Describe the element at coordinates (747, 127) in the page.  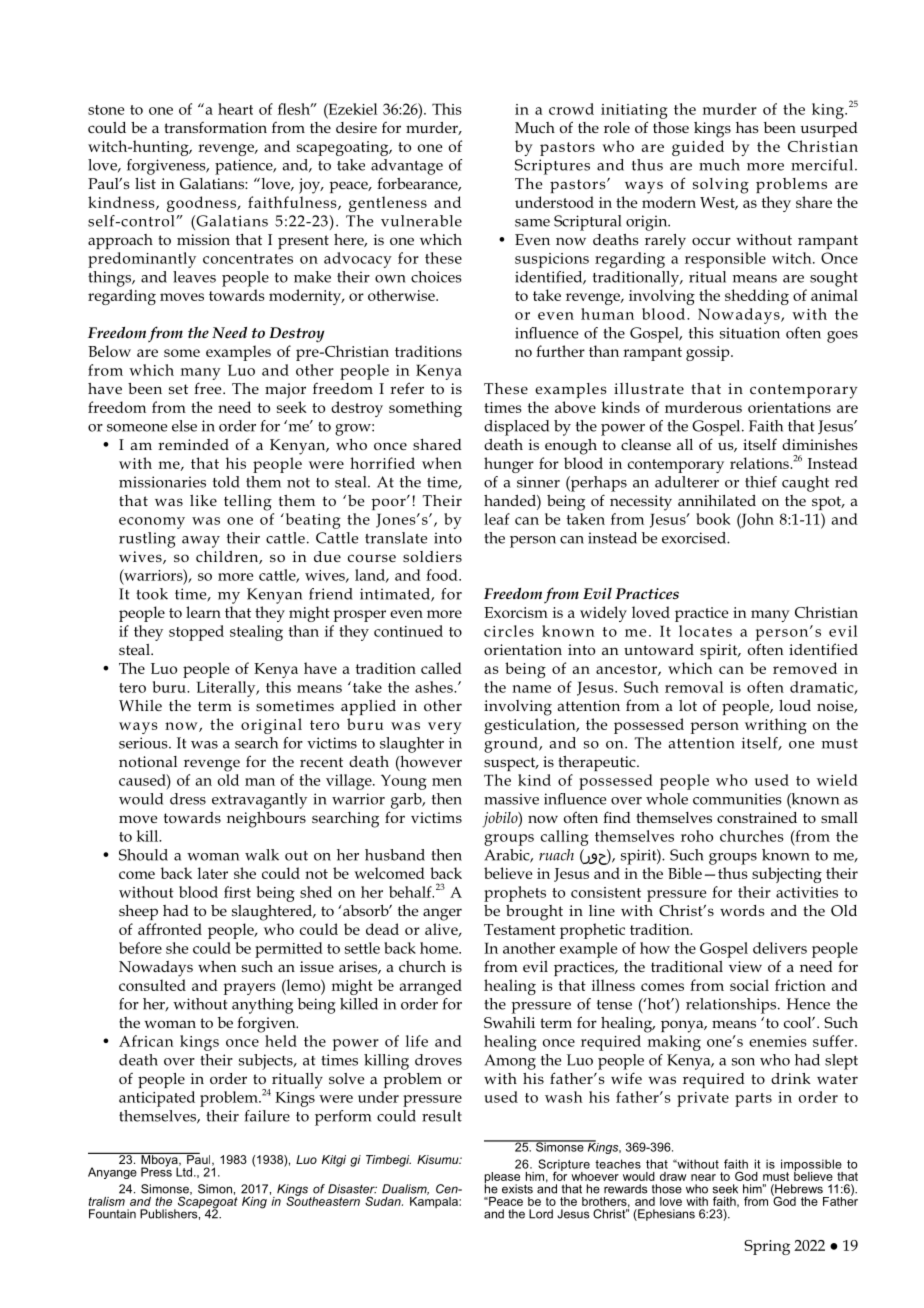
I see `has` at that location.
